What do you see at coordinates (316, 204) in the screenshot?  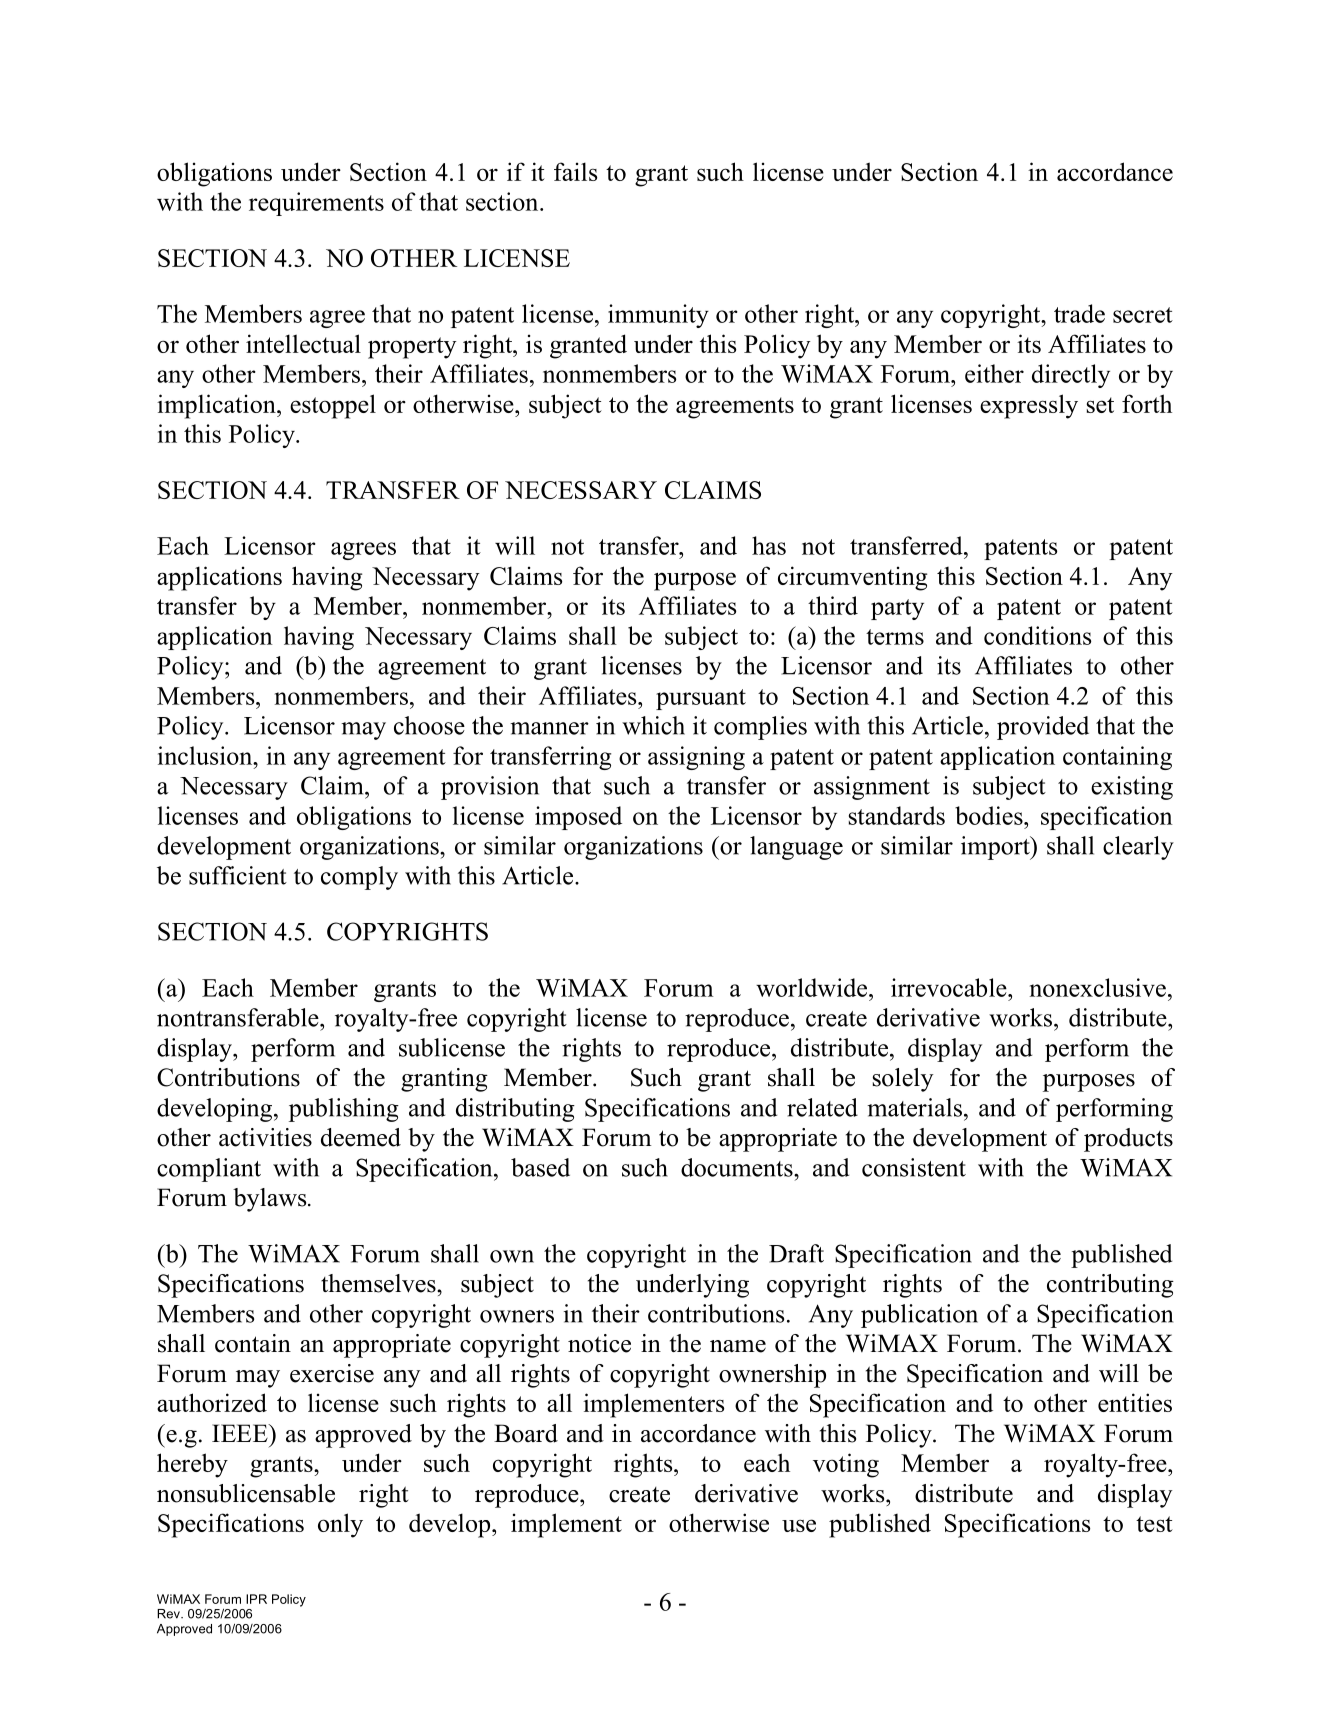 I see `requirements` at bounding box center [316, 204].
